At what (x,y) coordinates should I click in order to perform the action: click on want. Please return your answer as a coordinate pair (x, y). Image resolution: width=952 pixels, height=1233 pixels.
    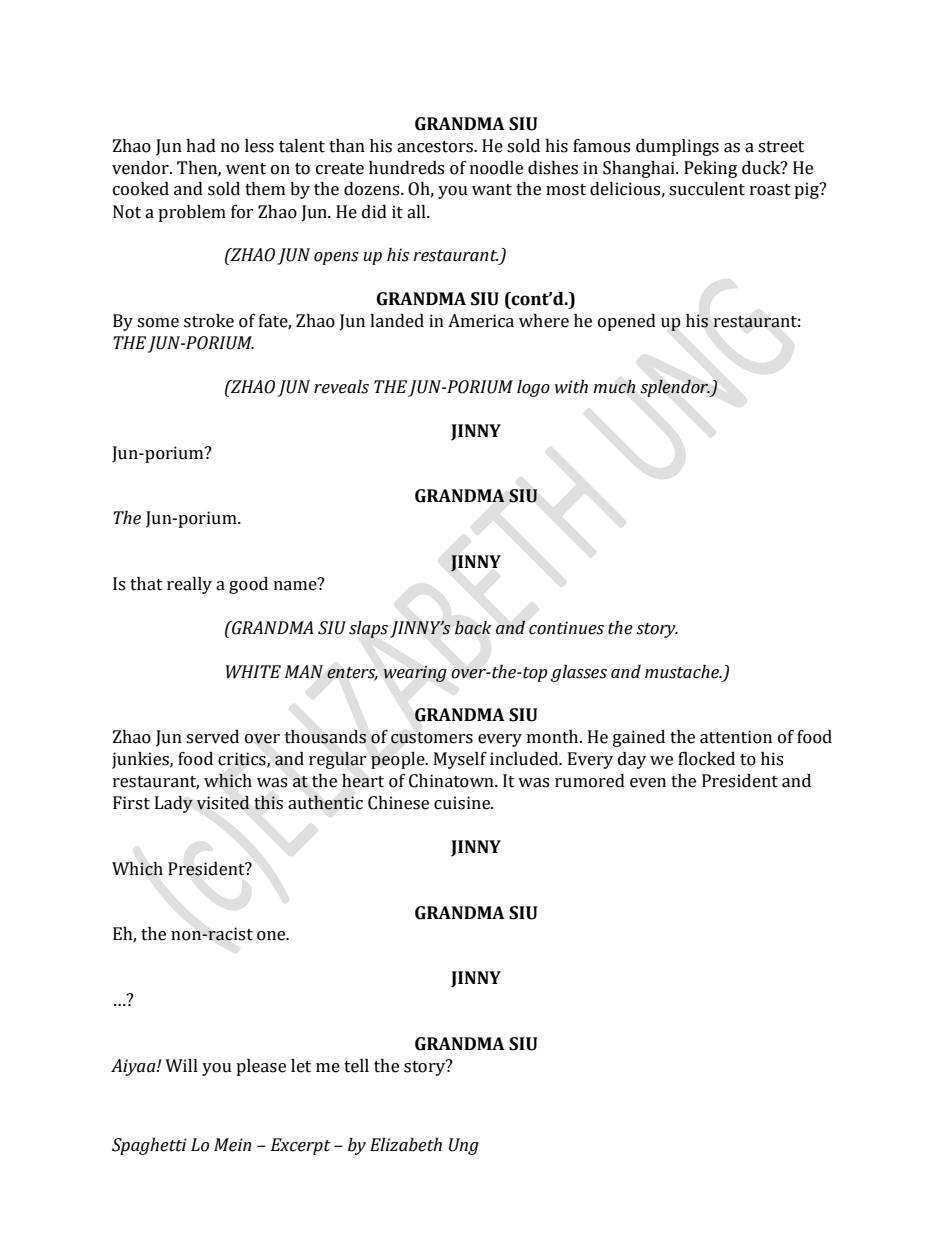
    Looking at the image, I should click on (492, 190).
